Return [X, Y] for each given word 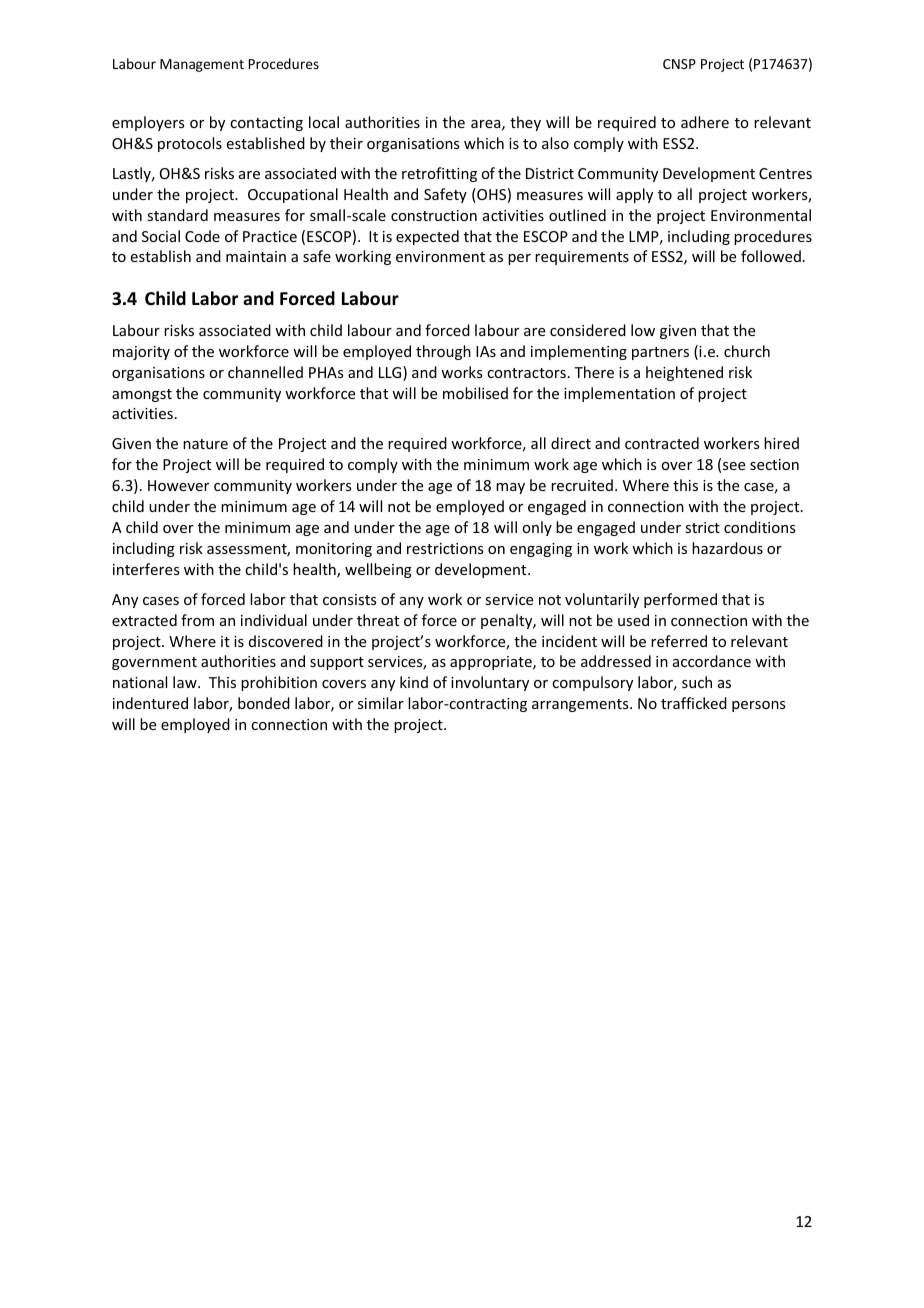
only [537, 528]
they [525, 123]
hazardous [727, 548]
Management [202, 65]
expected [427, 237]
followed [771, 256]
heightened [684, 373]
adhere [705, 122]
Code [202, 236]
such [697, 682]
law [186, 682]
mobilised [475, 393]
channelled [265, 372]
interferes [146, 569]
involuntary [490, 683]
